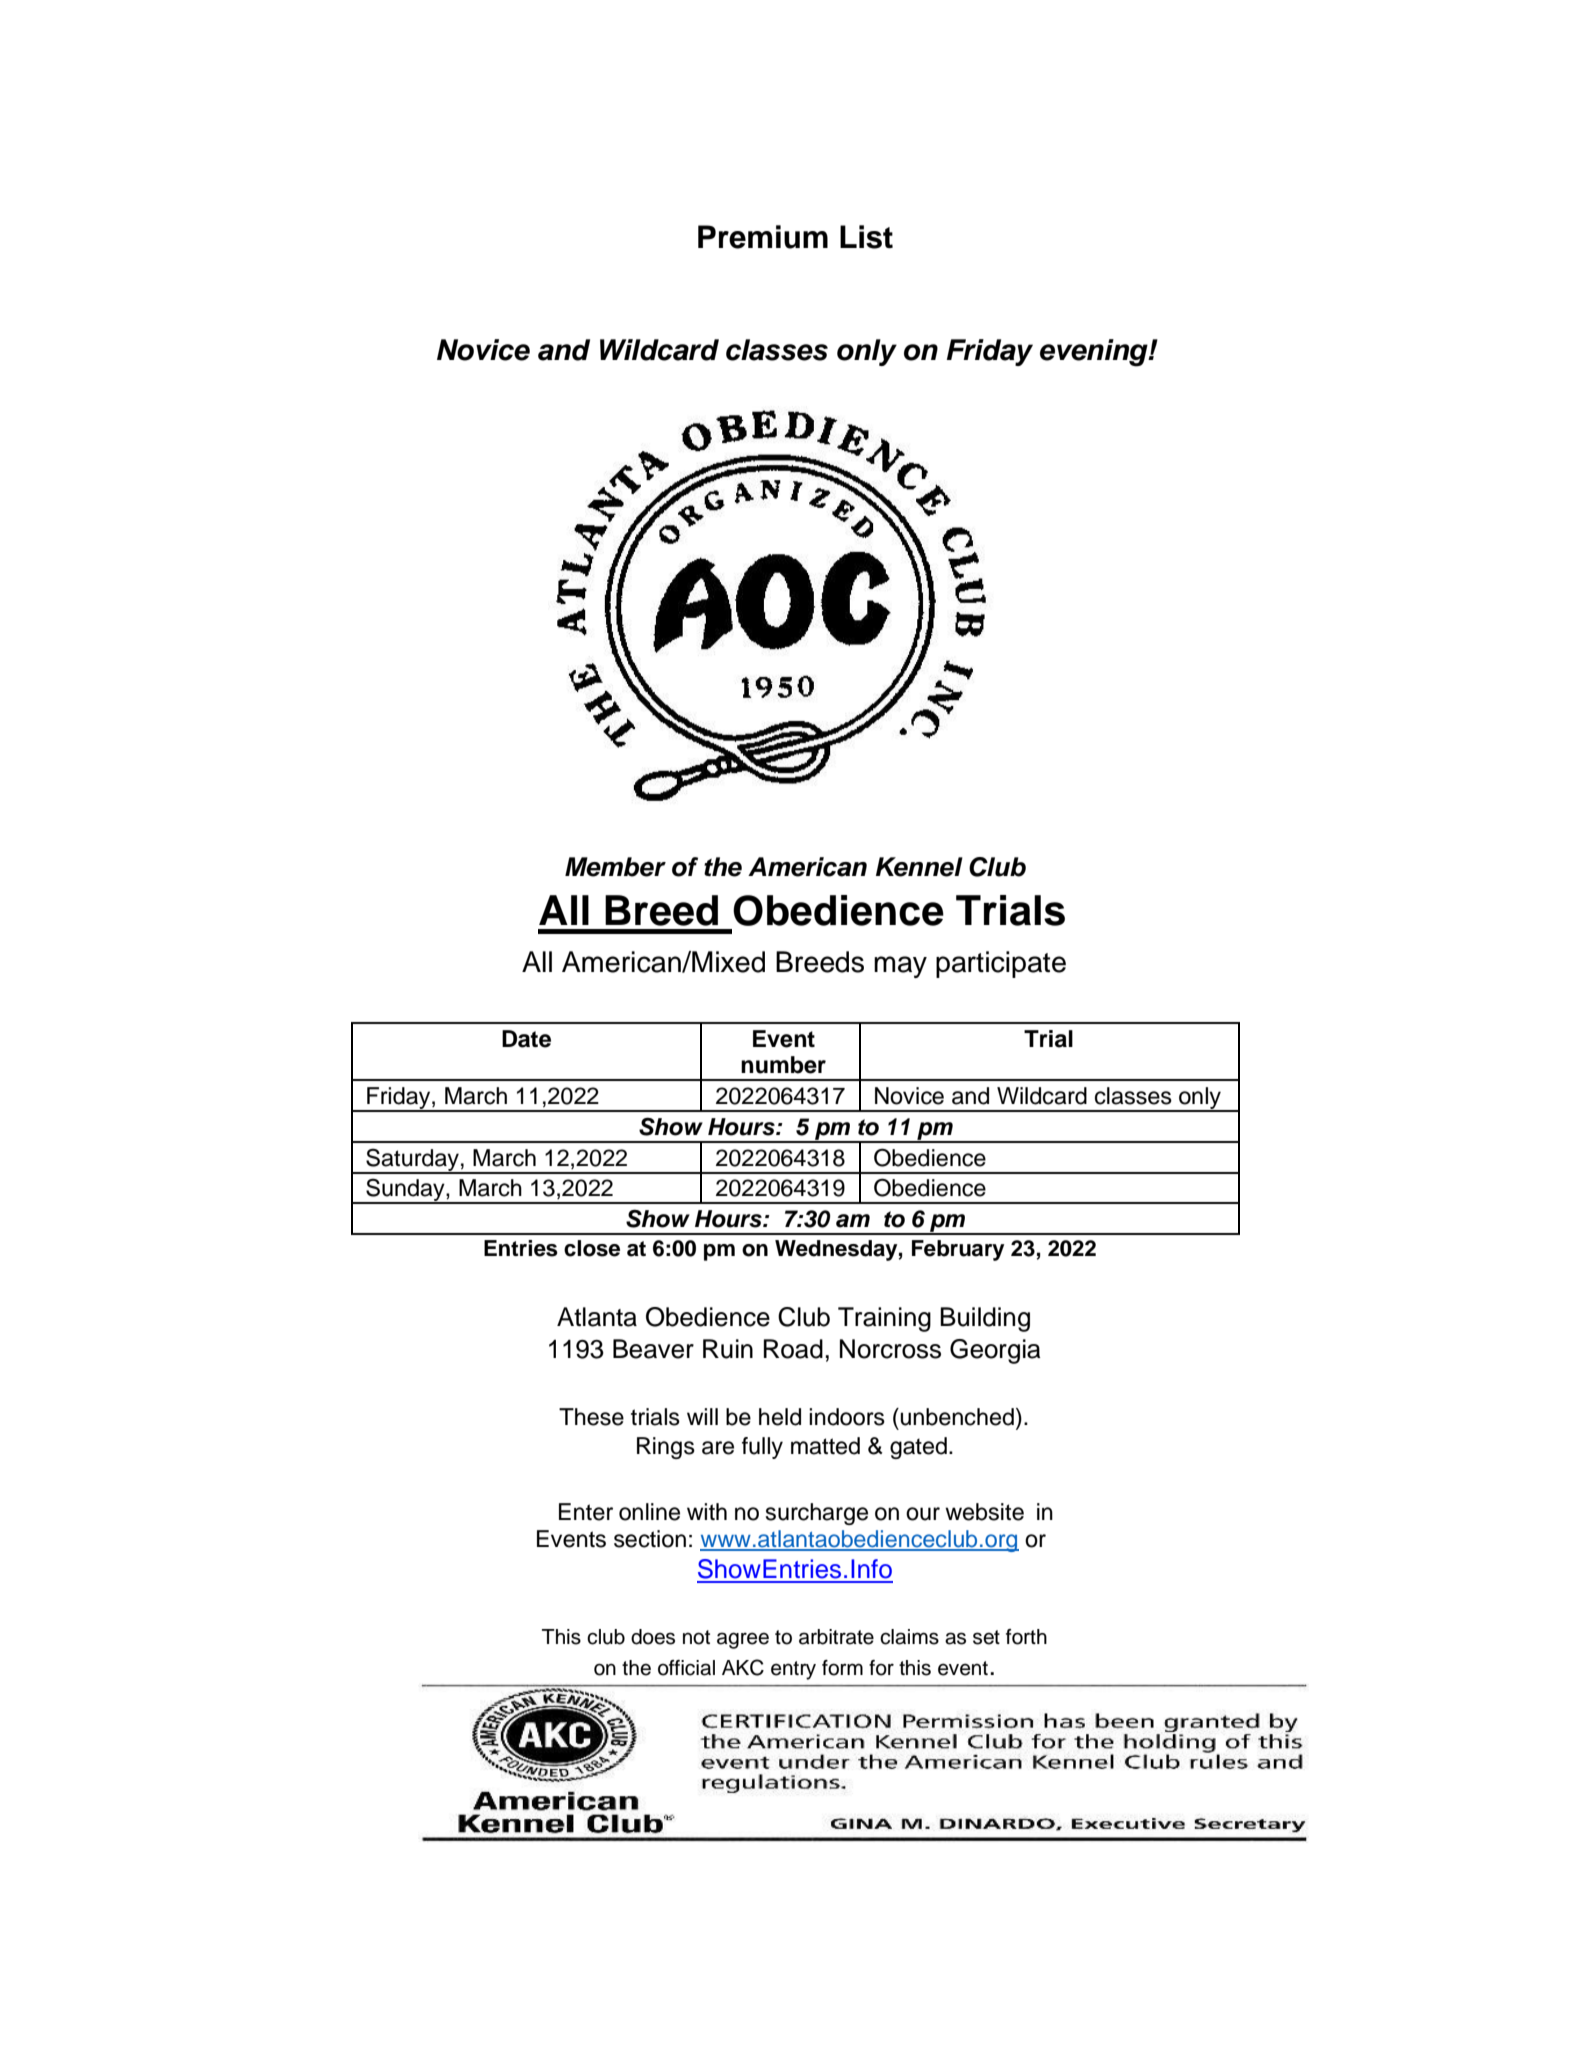 The height and width of the image is (2056, 1589). What do you see at coordinates (1095, 353) in the image?
I see `evening` at bounding box center [1095, 353].
